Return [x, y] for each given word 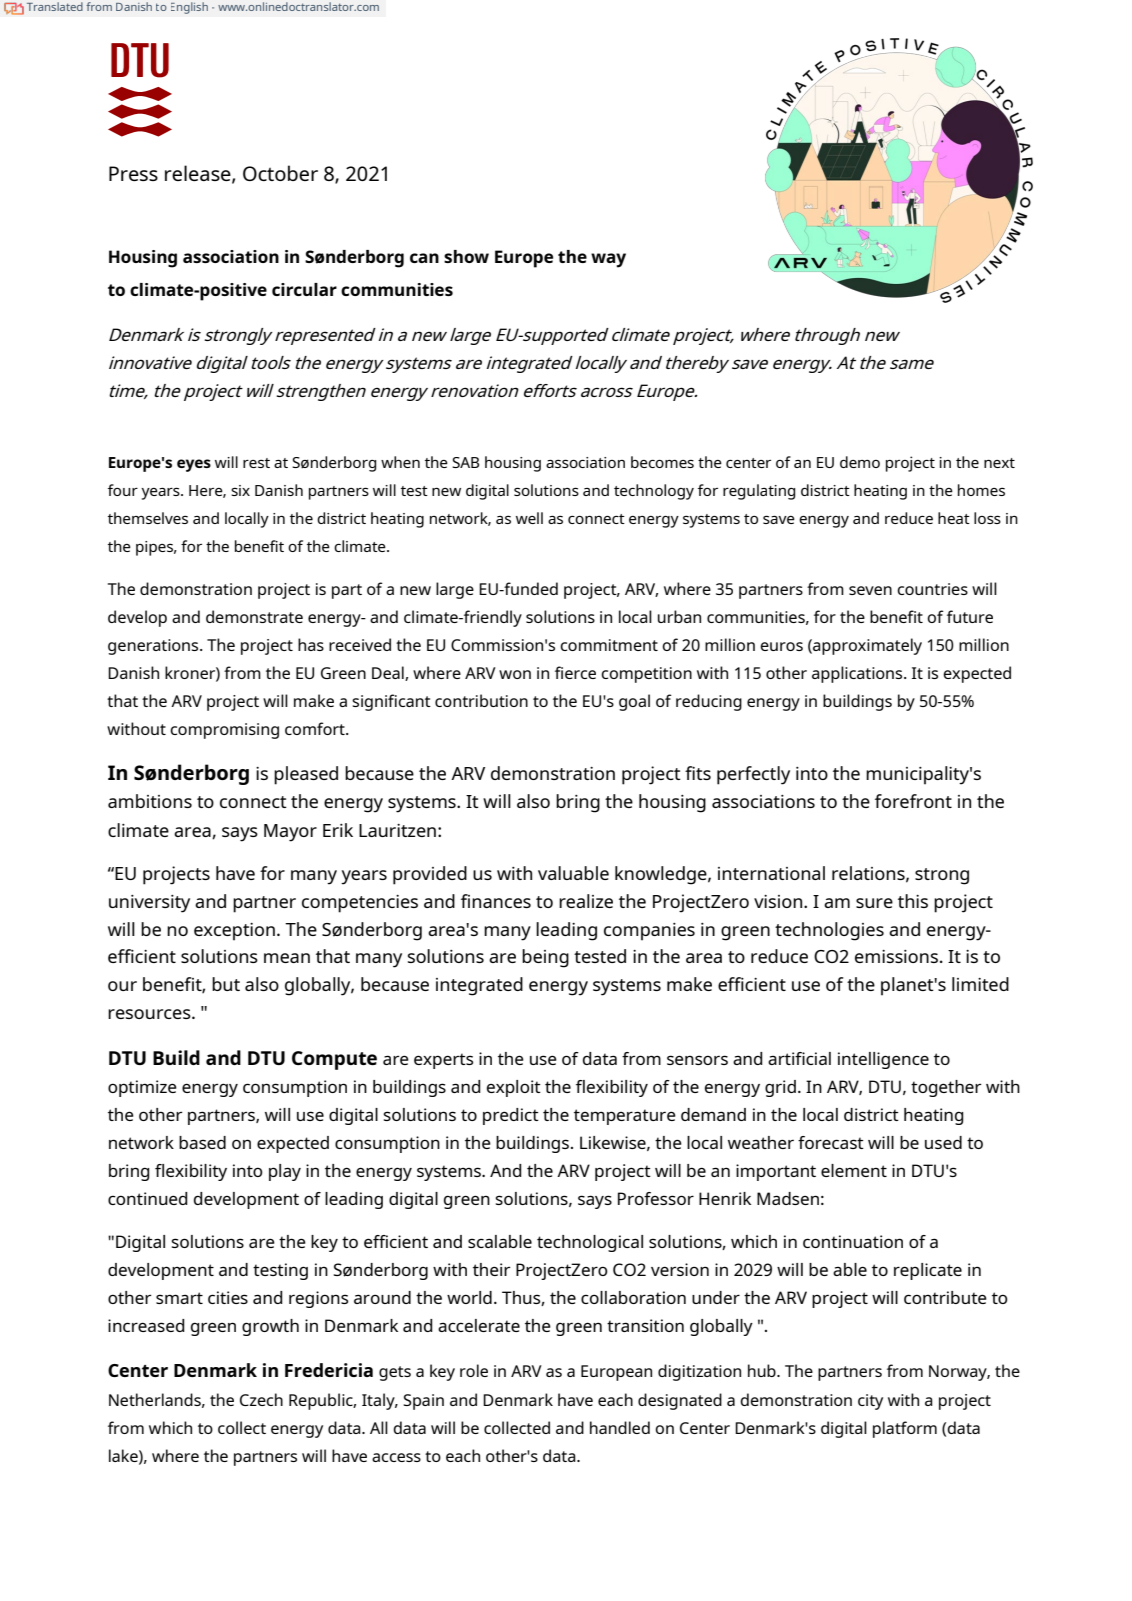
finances [496, 901]
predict [511, 1116]
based [202, 1142]
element [854, 1170]
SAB [465, 462]
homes [981, 490]
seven [870, 590]
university [149, 904]
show [466, 256]
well [529, 518]
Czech [261, 1399]
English [189, 8]
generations [154, 647]
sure [874, 903]
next [999, 463]
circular [304, 289]
